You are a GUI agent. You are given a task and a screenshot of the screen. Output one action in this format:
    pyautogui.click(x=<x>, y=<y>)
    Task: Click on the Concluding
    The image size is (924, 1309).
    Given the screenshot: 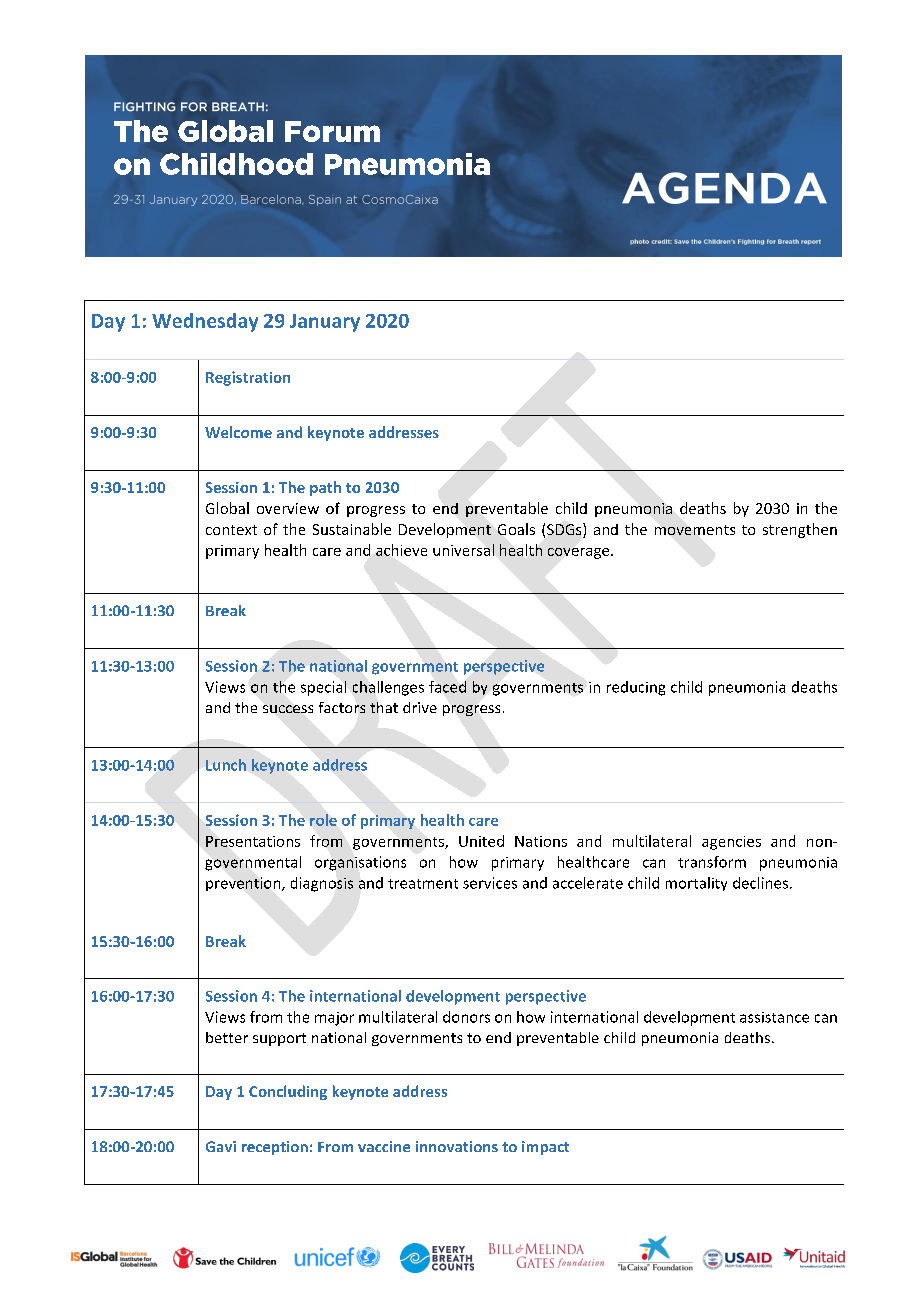 What is the action you would take?
    pyautogui.click(x=288, y=1092)
